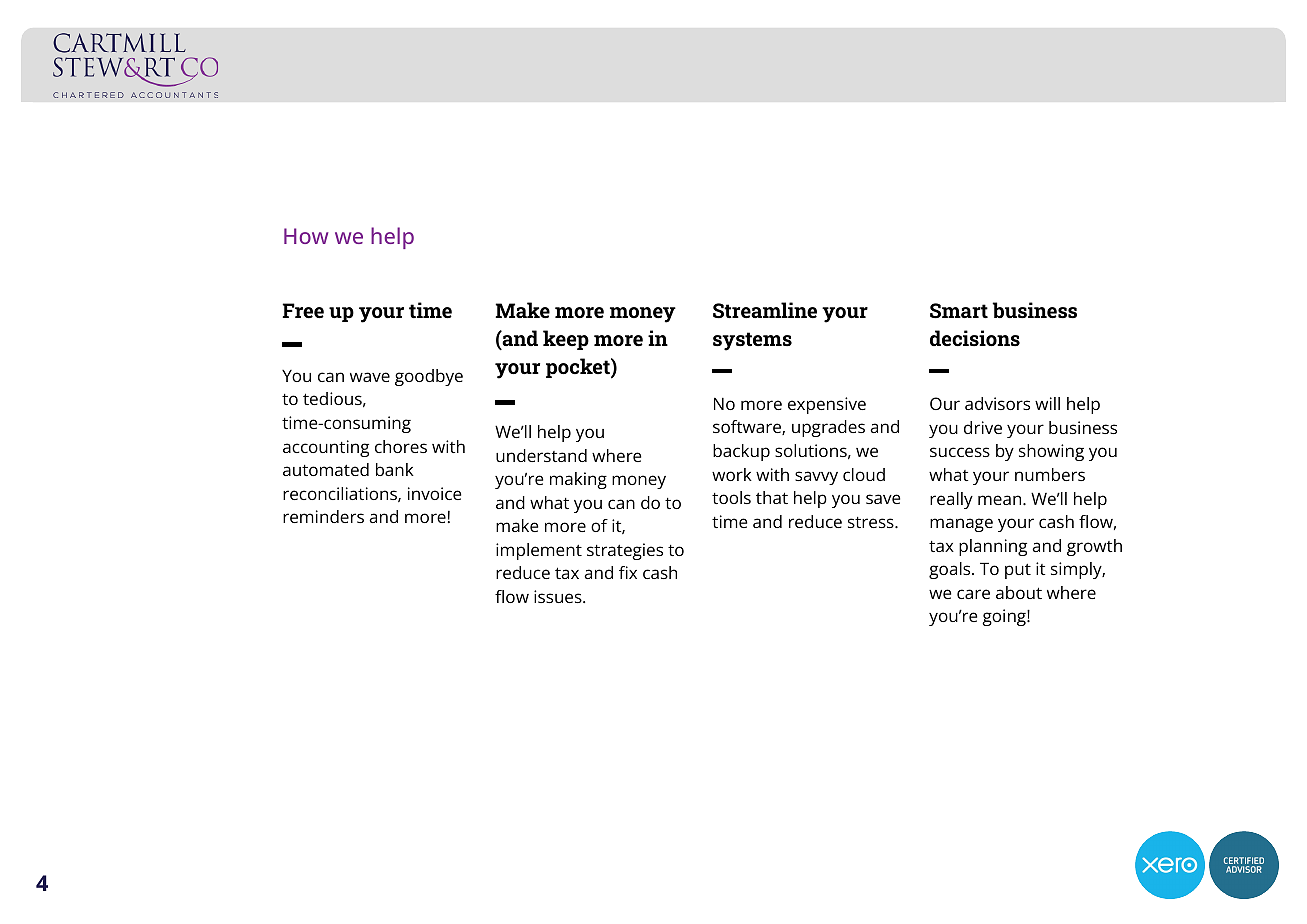  Describe the element at coordinates (959, 311) in the image. I see `Smart` at that location.
